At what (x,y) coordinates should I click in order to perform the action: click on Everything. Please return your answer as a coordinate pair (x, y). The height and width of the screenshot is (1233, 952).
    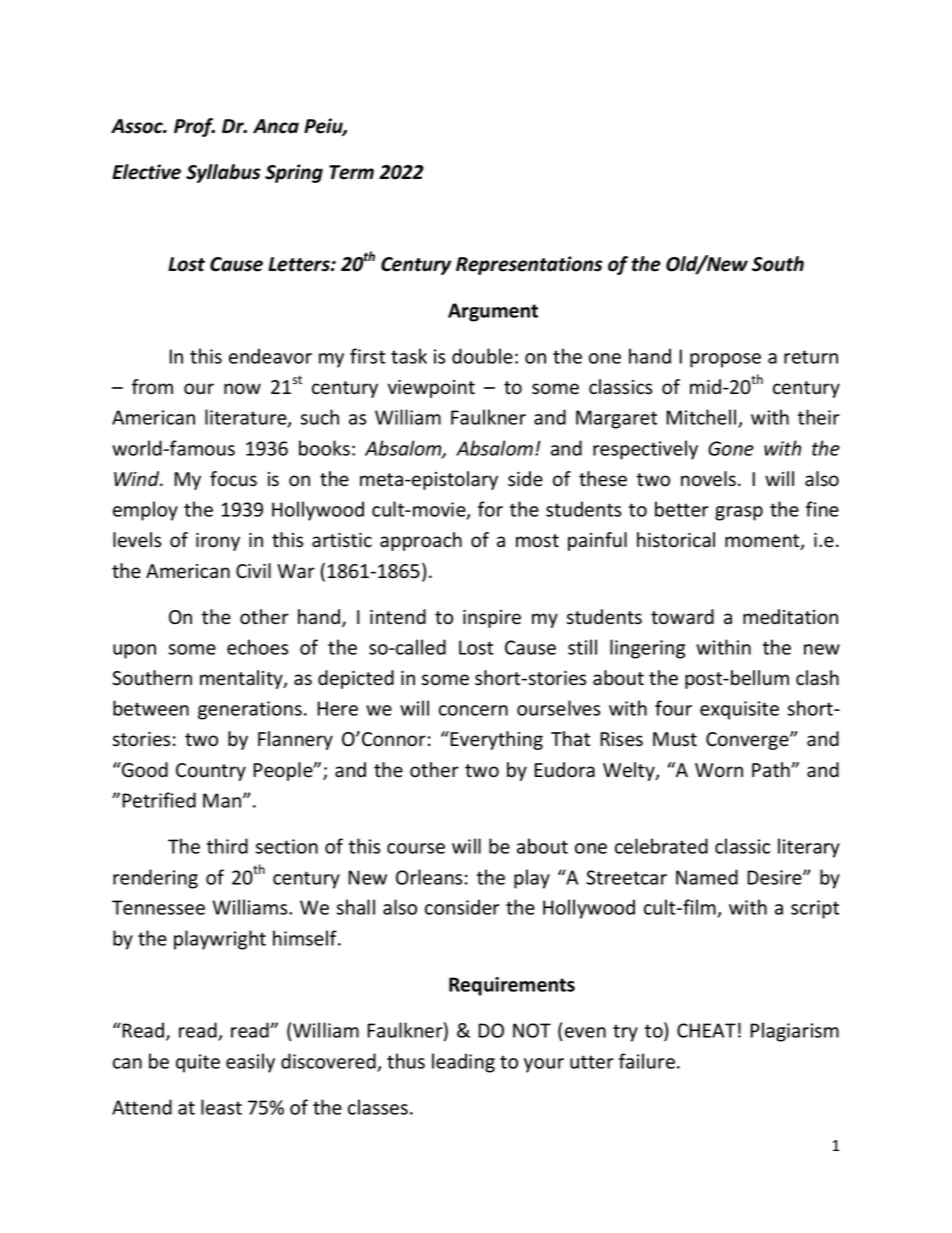
    Looking at the image, I should click on (496, 740).
